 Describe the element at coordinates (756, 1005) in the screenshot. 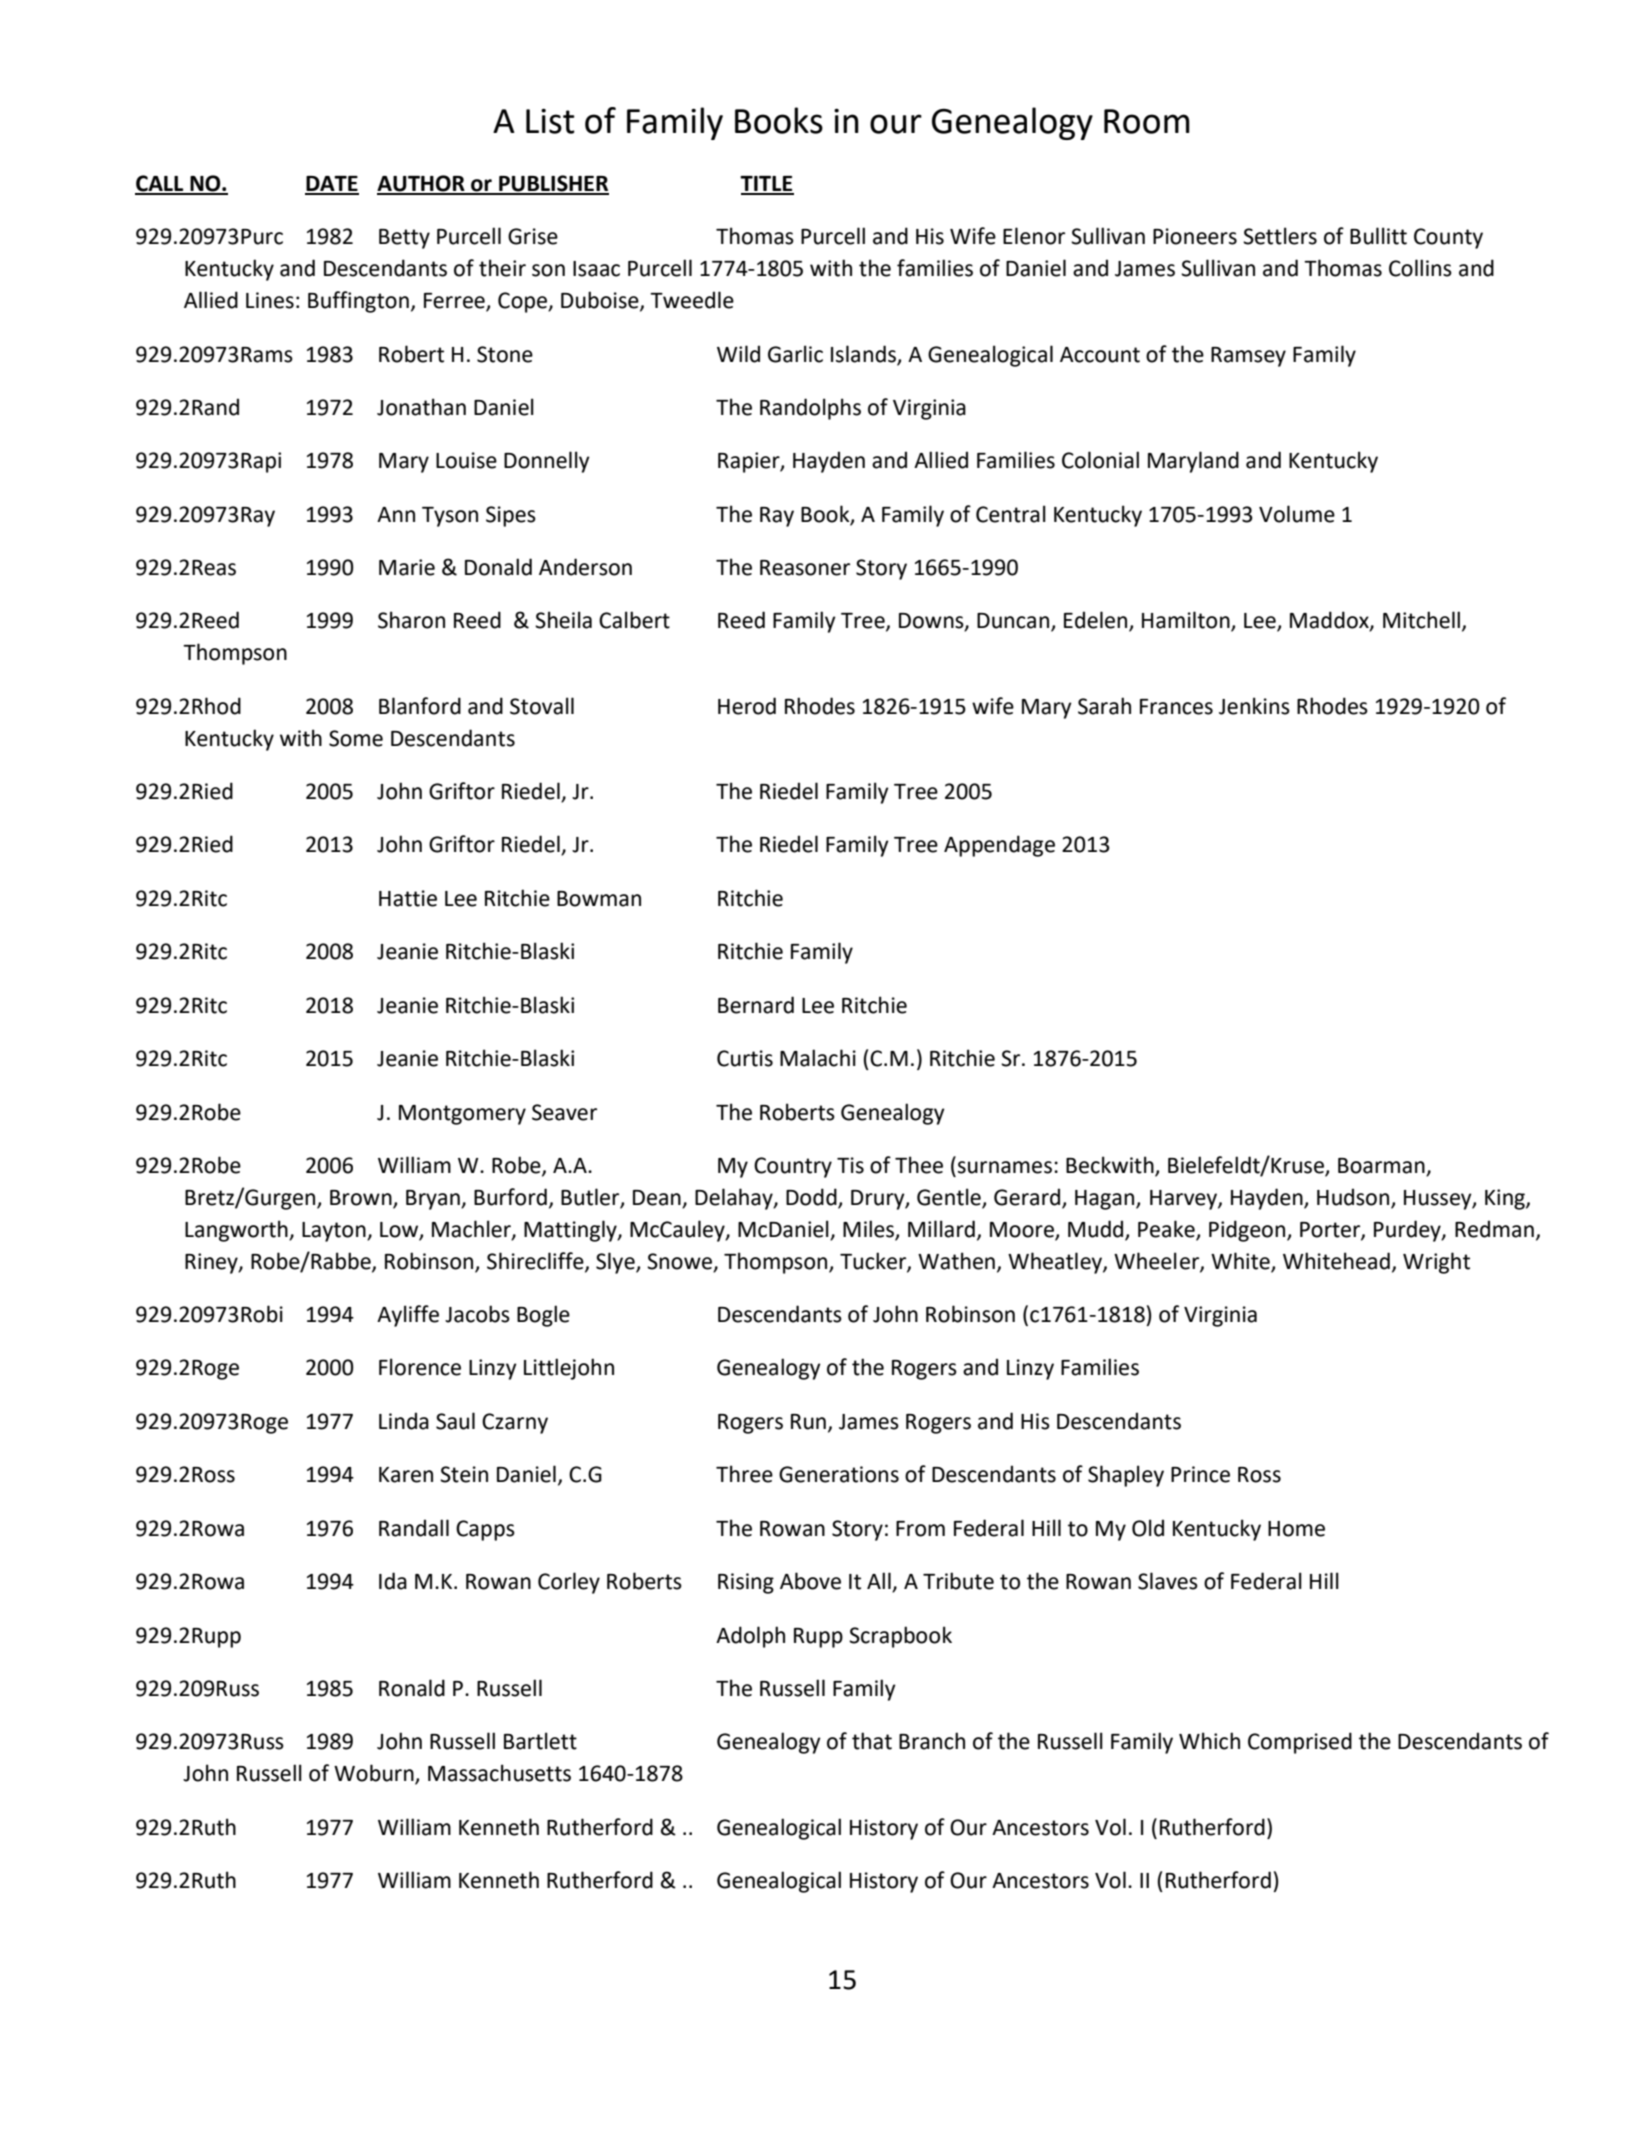

I see `Bernard` at that location.
